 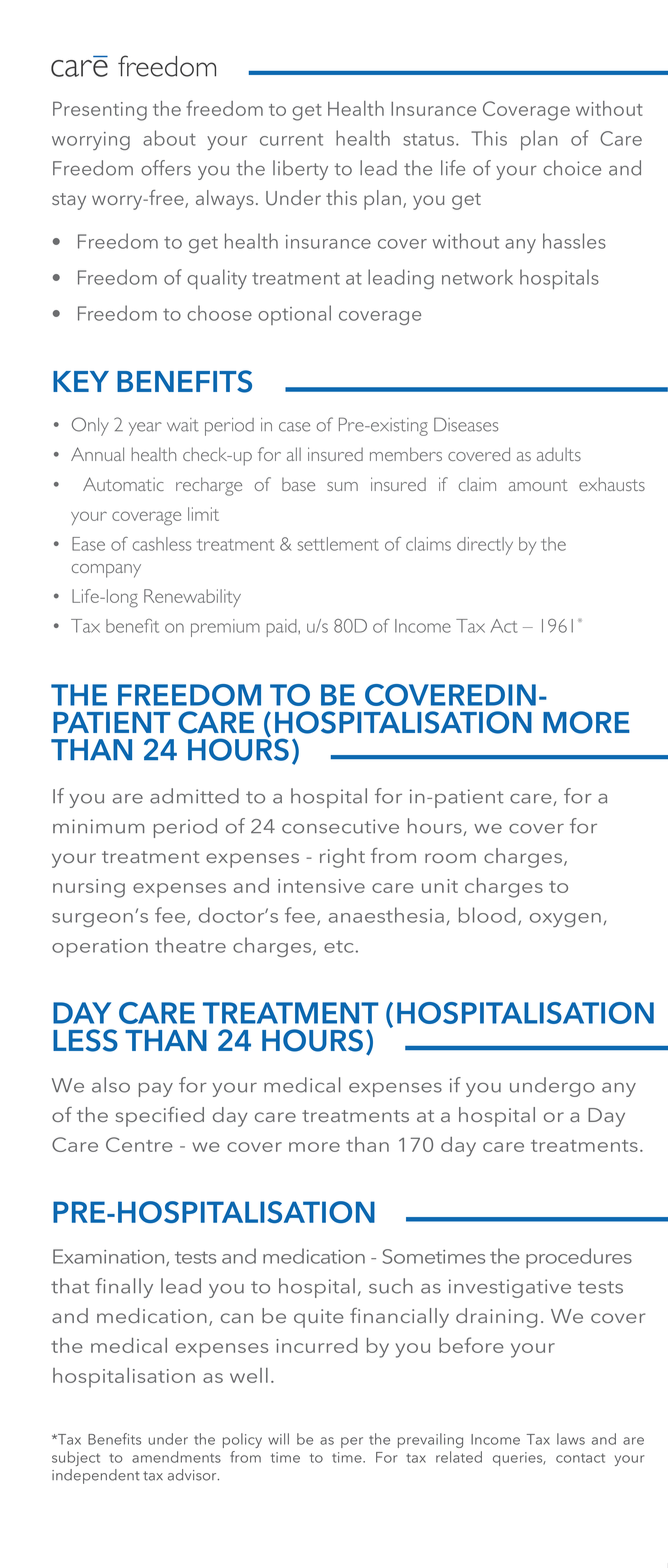 What do you see at coordinates (340, 826) in the page?
I see `consecutive` at bounding box center [340, 826].
